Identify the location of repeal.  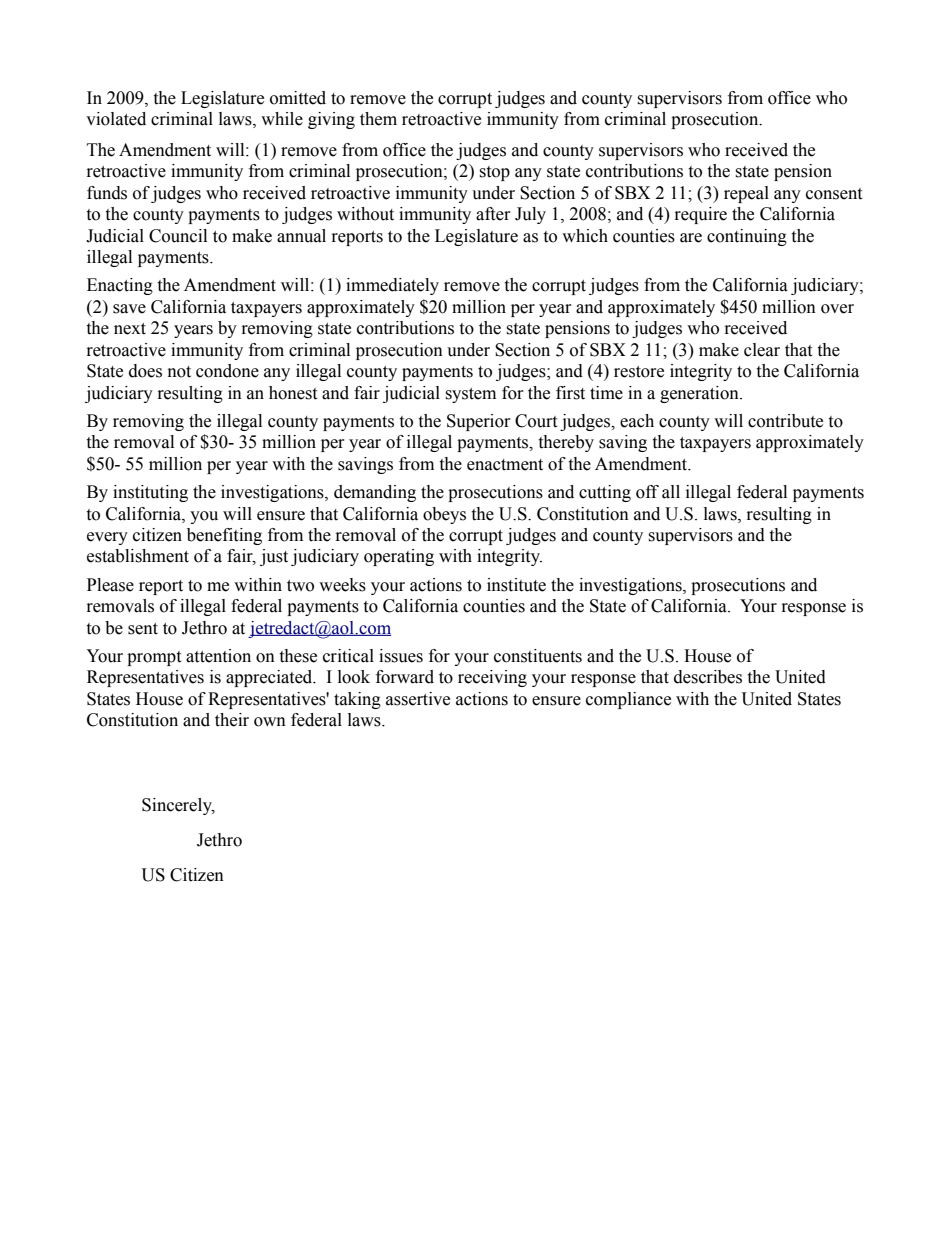
(746, 194).
